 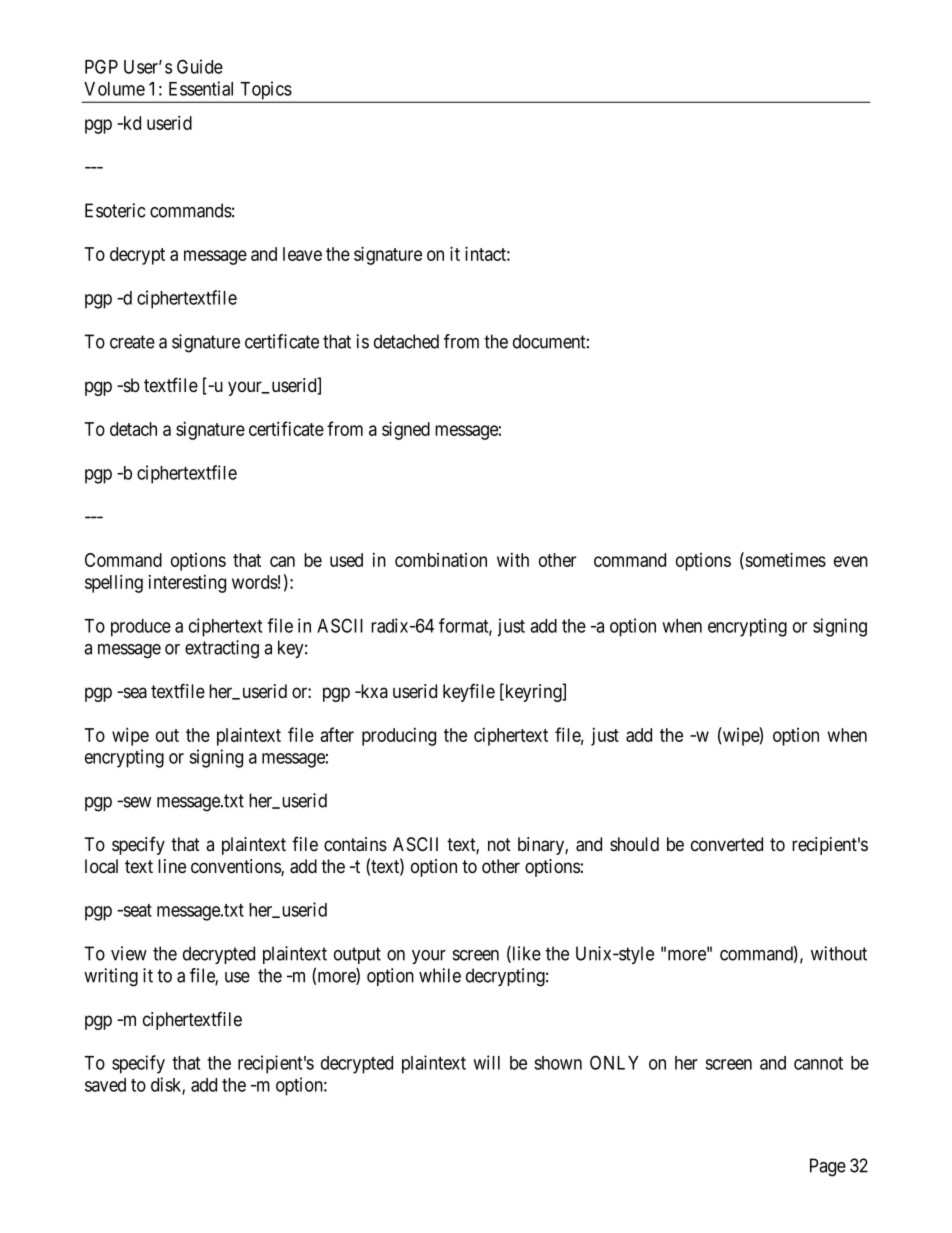 What do you see at coordinates (441, 560) in the page?
I see `combination` at bounding box center [441, 560].
